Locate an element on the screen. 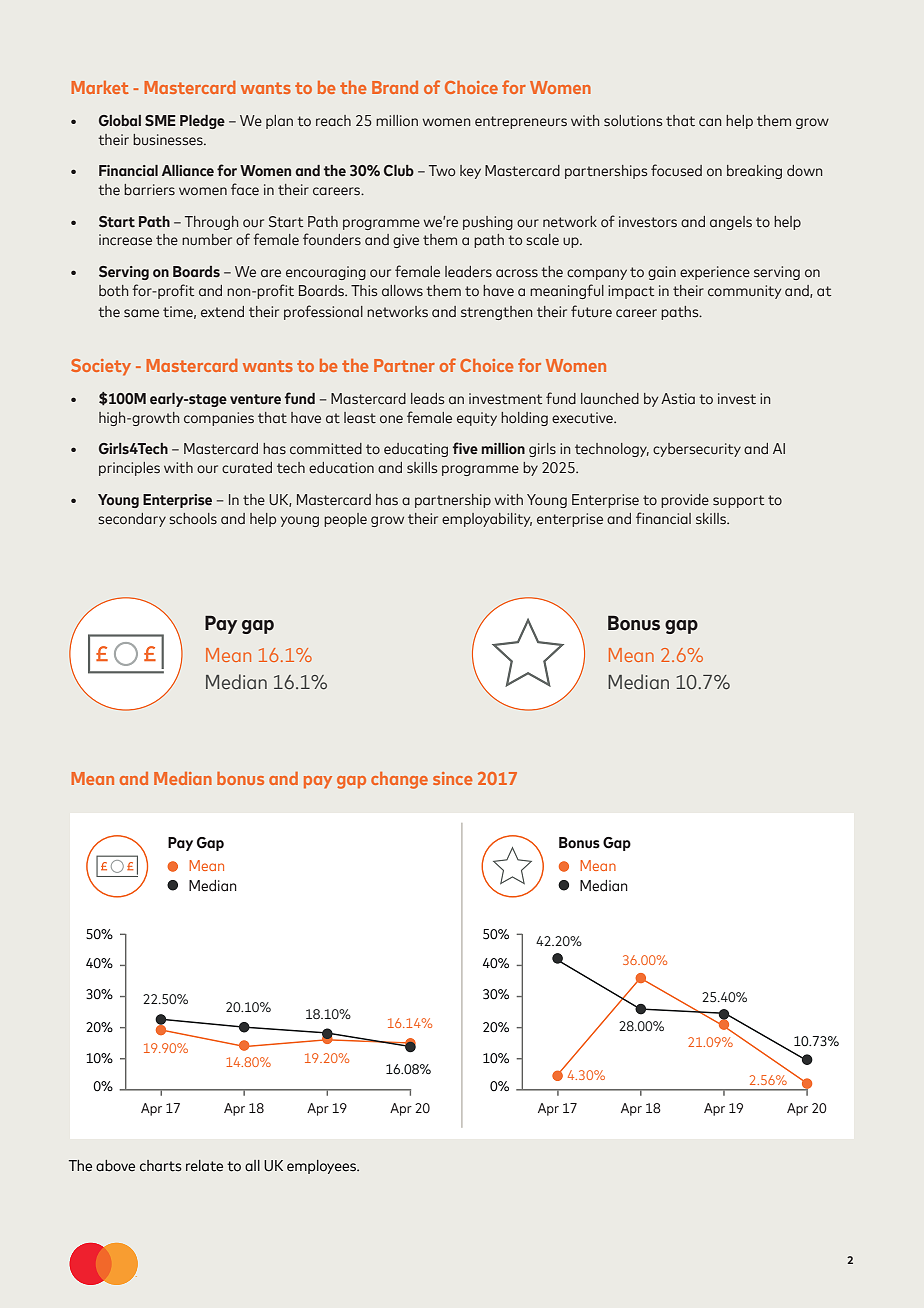 Image resolution: width=924 pixels, height=1308 pixels. entrepreneurs is located at coordinates (521, 122).
